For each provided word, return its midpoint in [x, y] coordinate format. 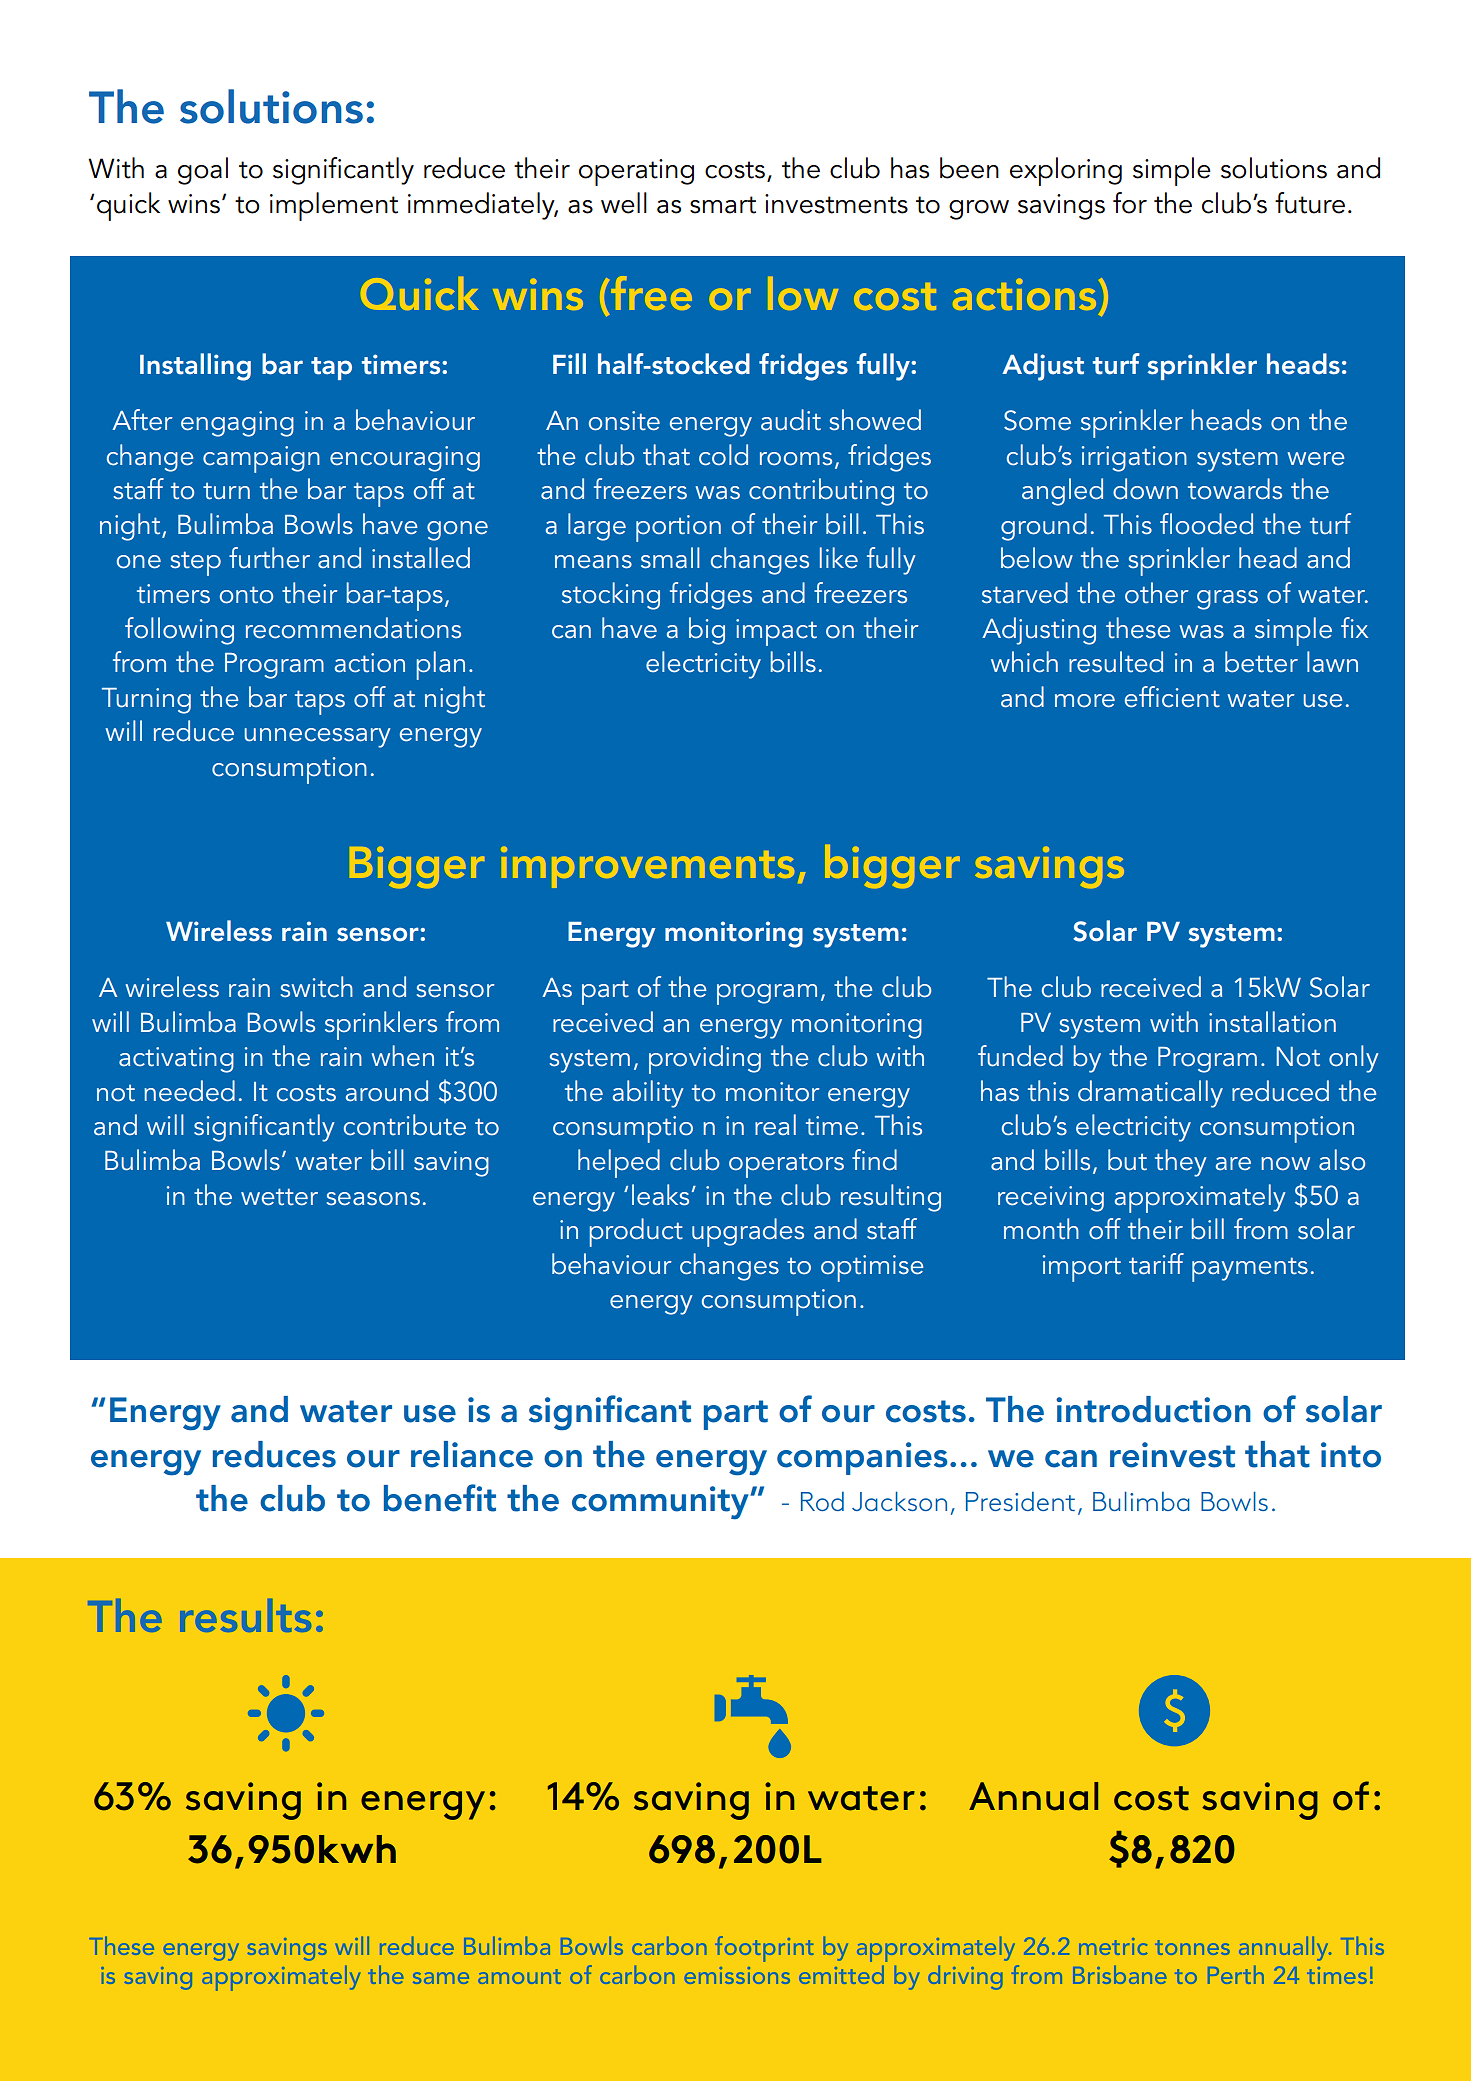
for [1130, 203]
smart [723, 205]
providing [705, 1059]
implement [334, 206]
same [441, 1978]
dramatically [1150, 1094]
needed [189, 1091]
